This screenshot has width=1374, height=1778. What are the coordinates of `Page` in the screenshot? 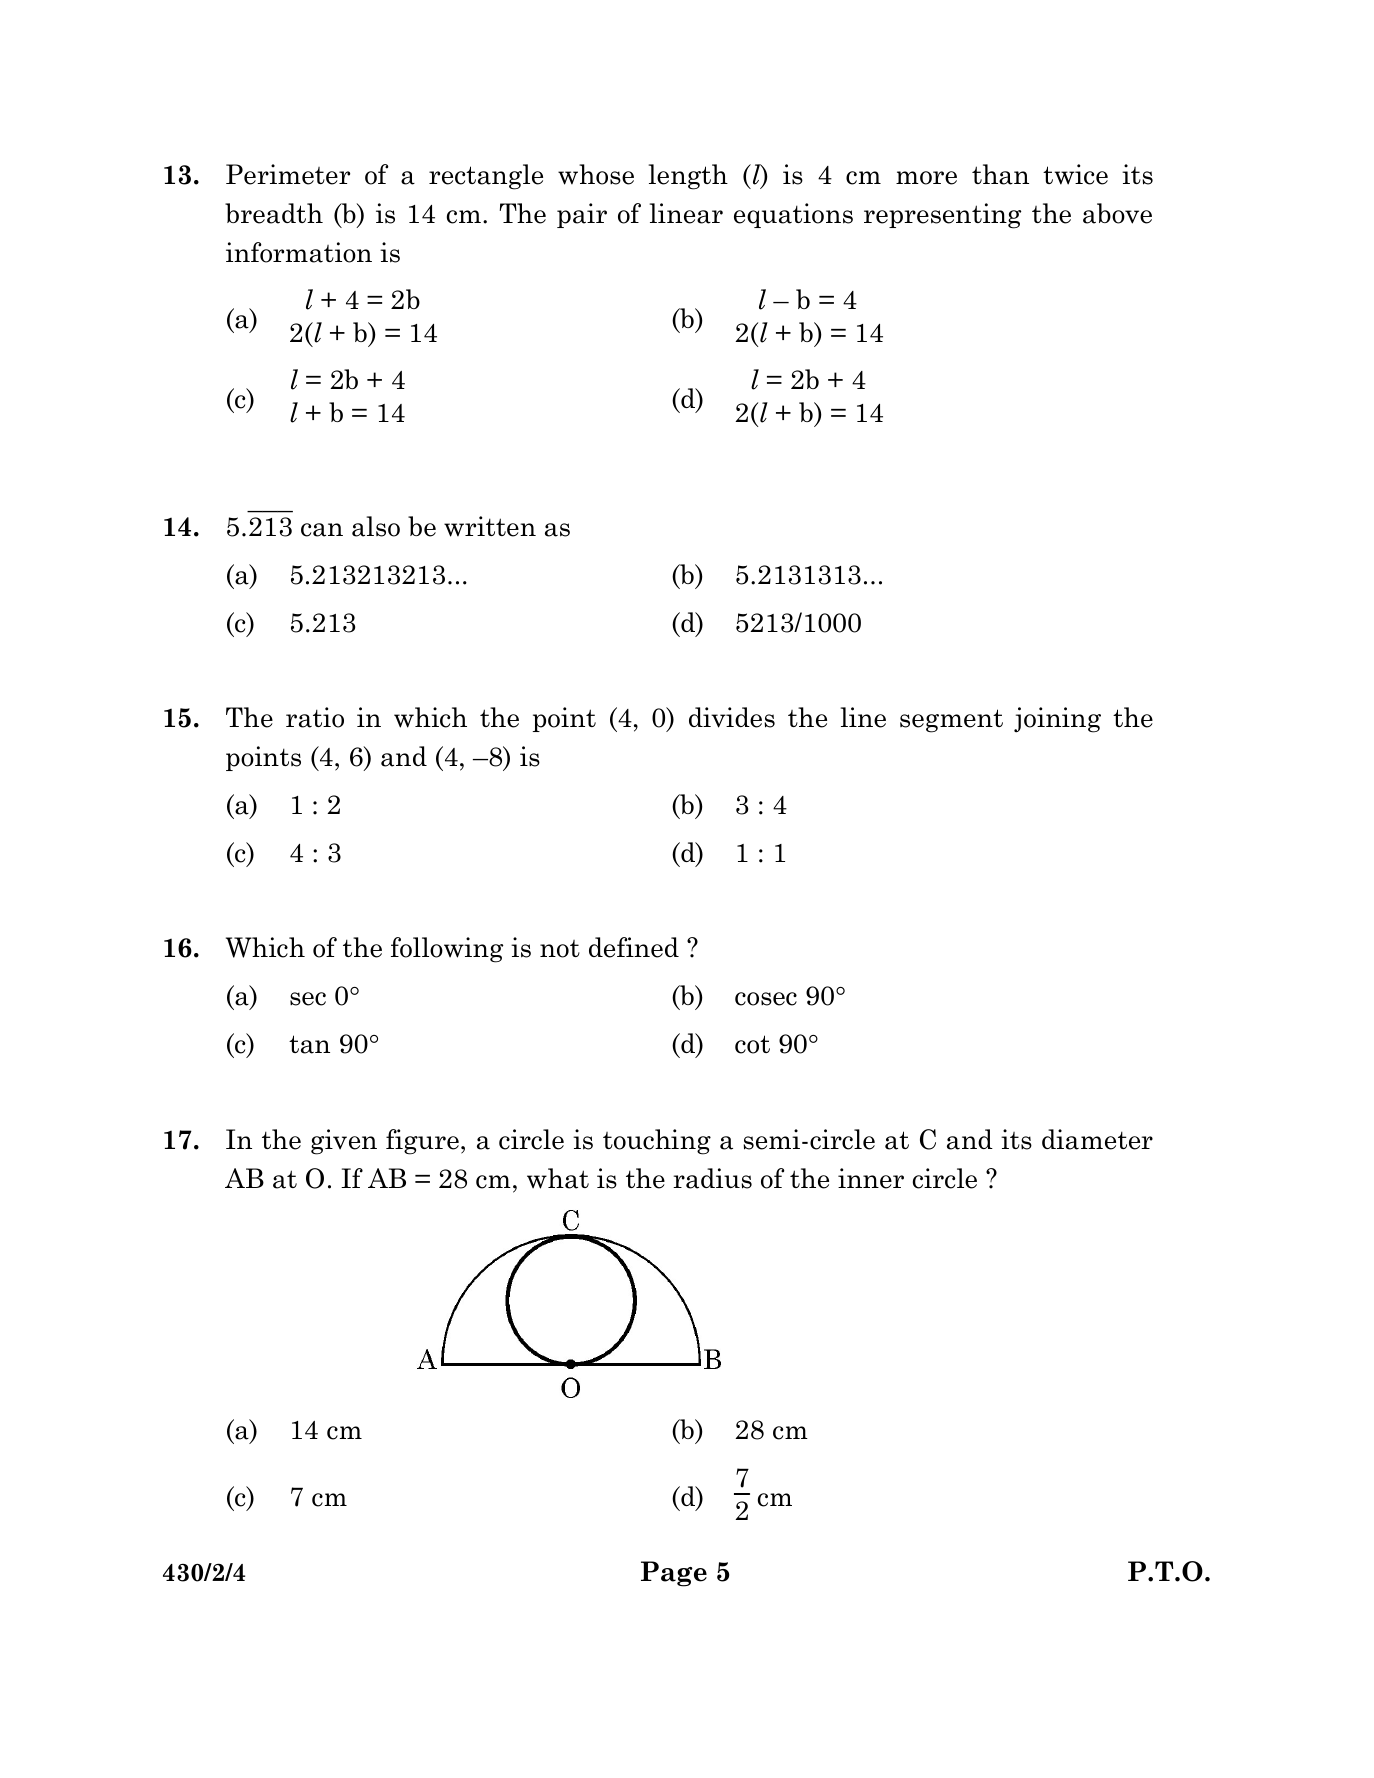 It's located at (674, 1574).
